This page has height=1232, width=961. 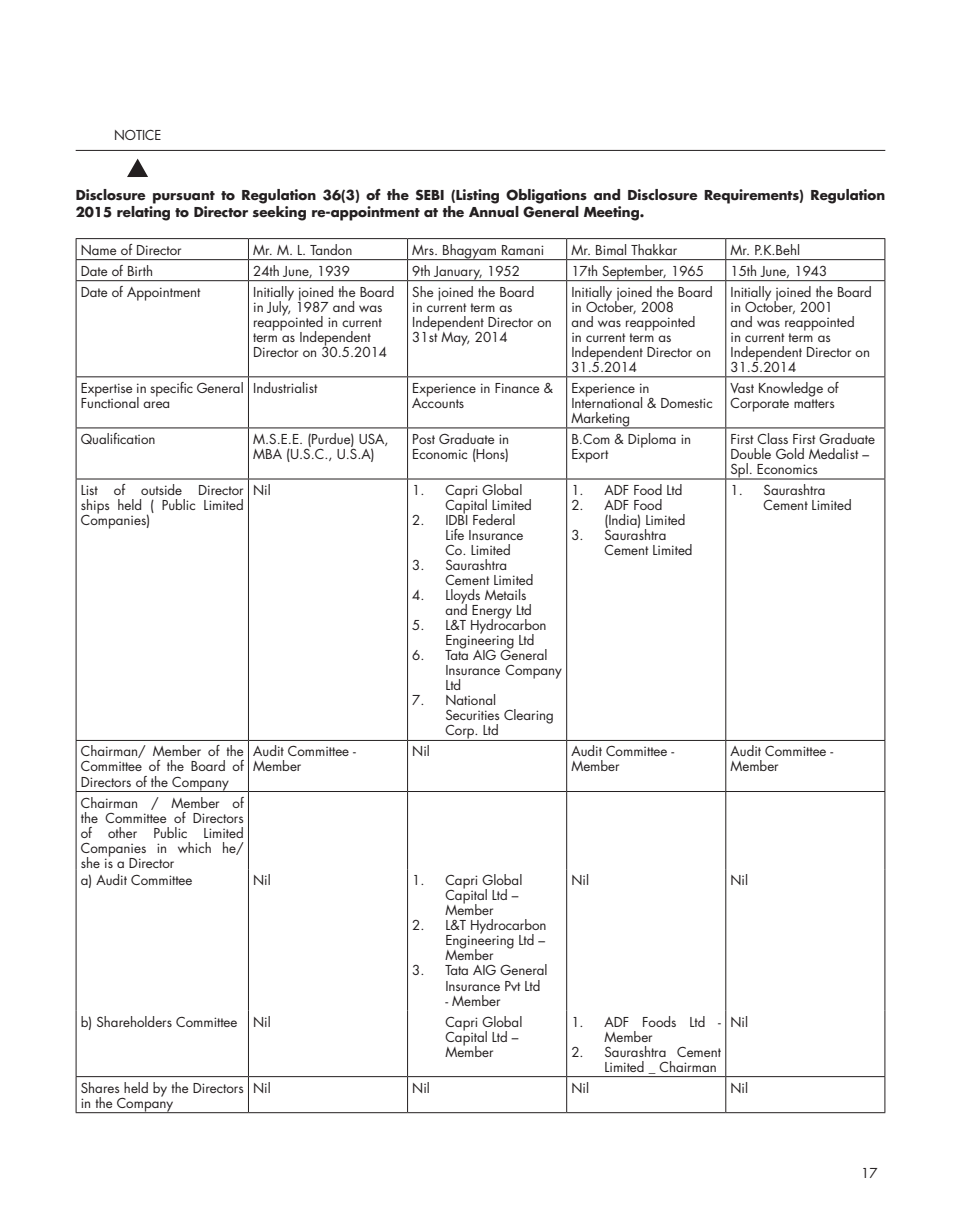 What do you see at coordinates (134, 1021) in the page?
I see `Shareholders` at bounding box center [134, 1021].
